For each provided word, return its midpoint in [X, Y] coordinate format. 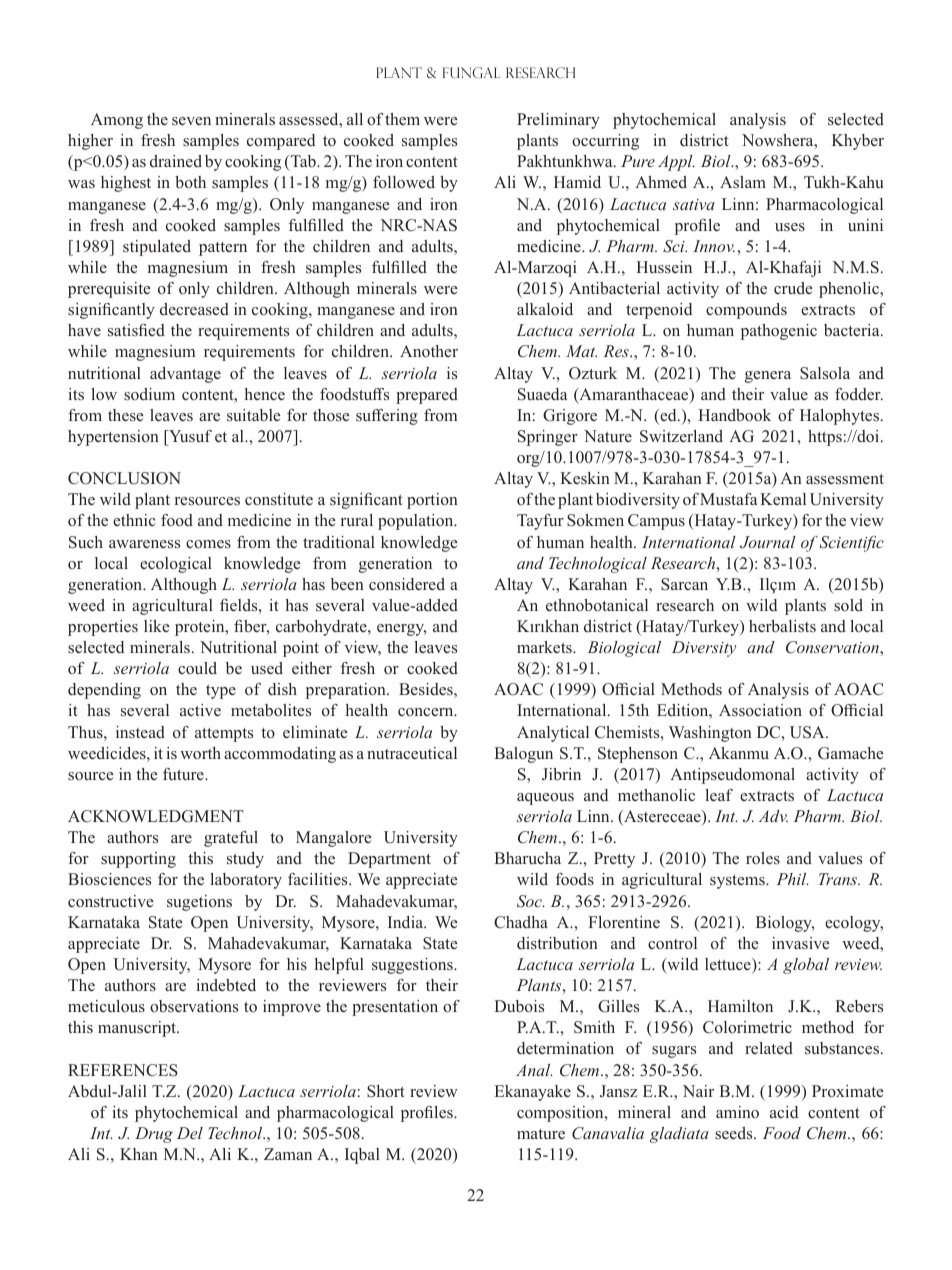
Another [429, 351]
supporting [138, 860]
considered [407, 584]
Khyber [858, 142]
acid [784, 1112]
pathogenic [779, 332]
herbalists [782, 626]
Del [190, 1133]
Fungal [471, 73]
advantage [185, 375]
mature [541, 1134]
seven [191, 121]
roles [763, 858]
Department [389, 860]
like [156, 626]
